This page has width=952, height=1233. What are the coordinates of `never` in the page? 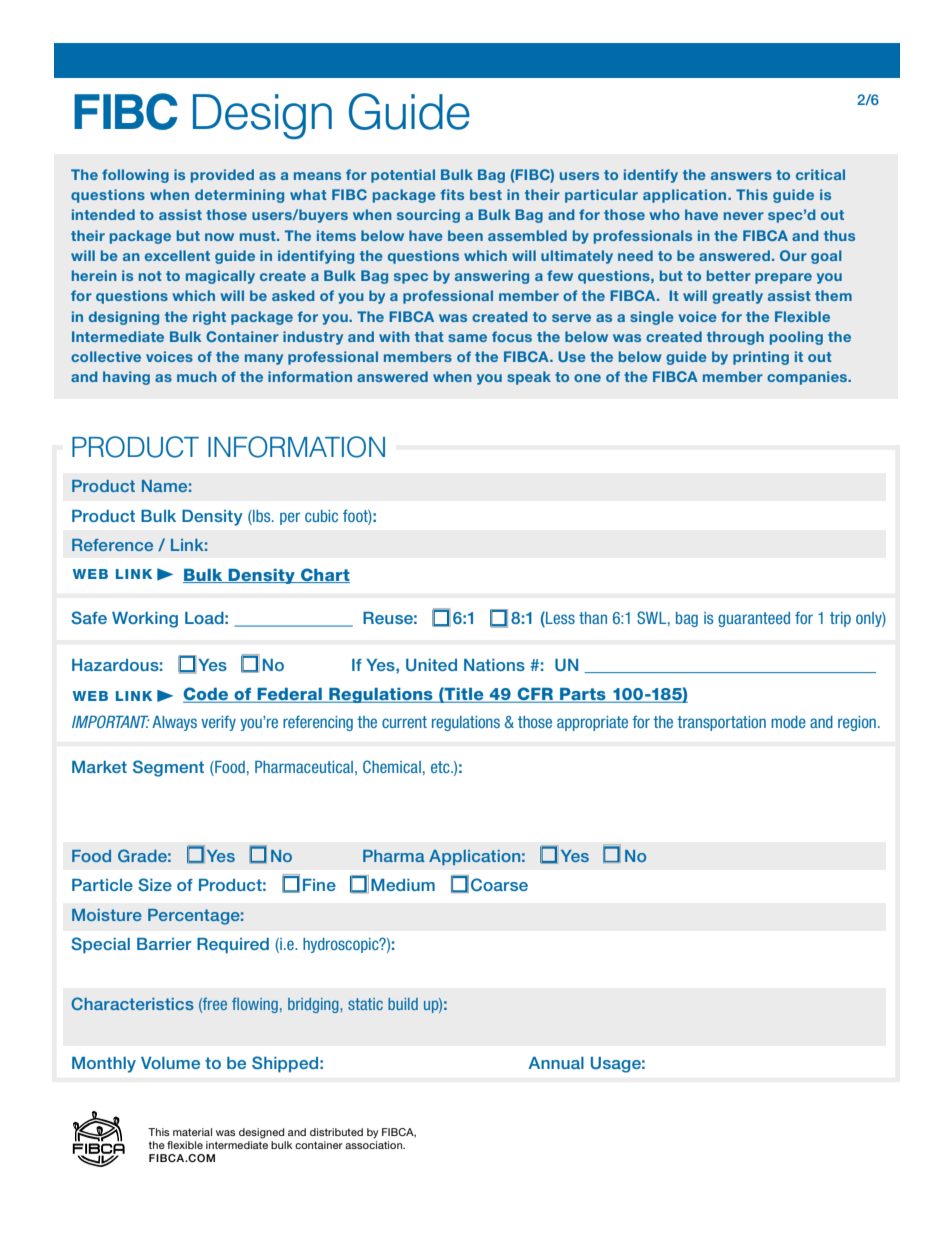 It's located at (744, 216).
